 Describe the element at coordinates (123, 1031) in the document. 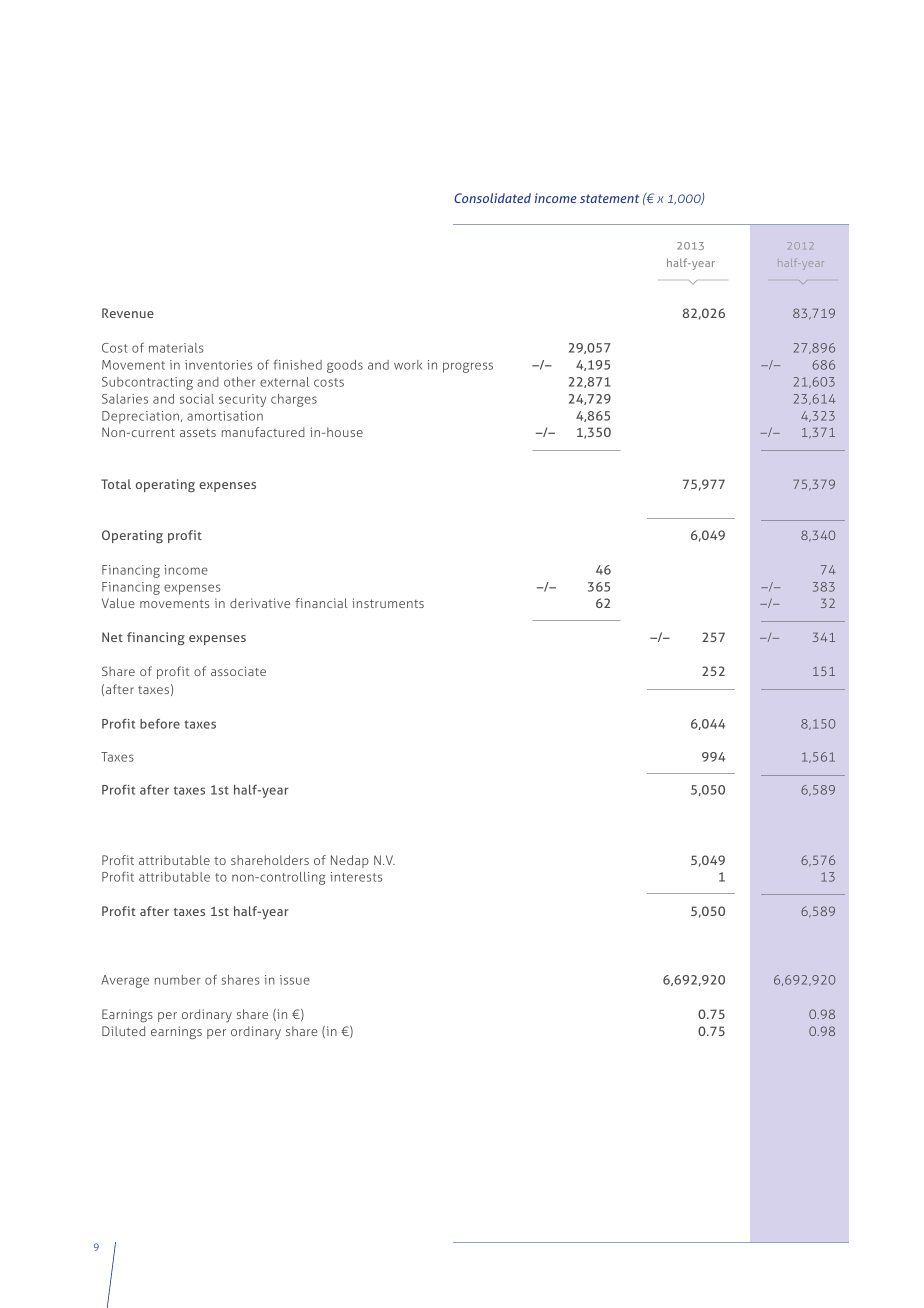

I see `Diluted` at that location.
